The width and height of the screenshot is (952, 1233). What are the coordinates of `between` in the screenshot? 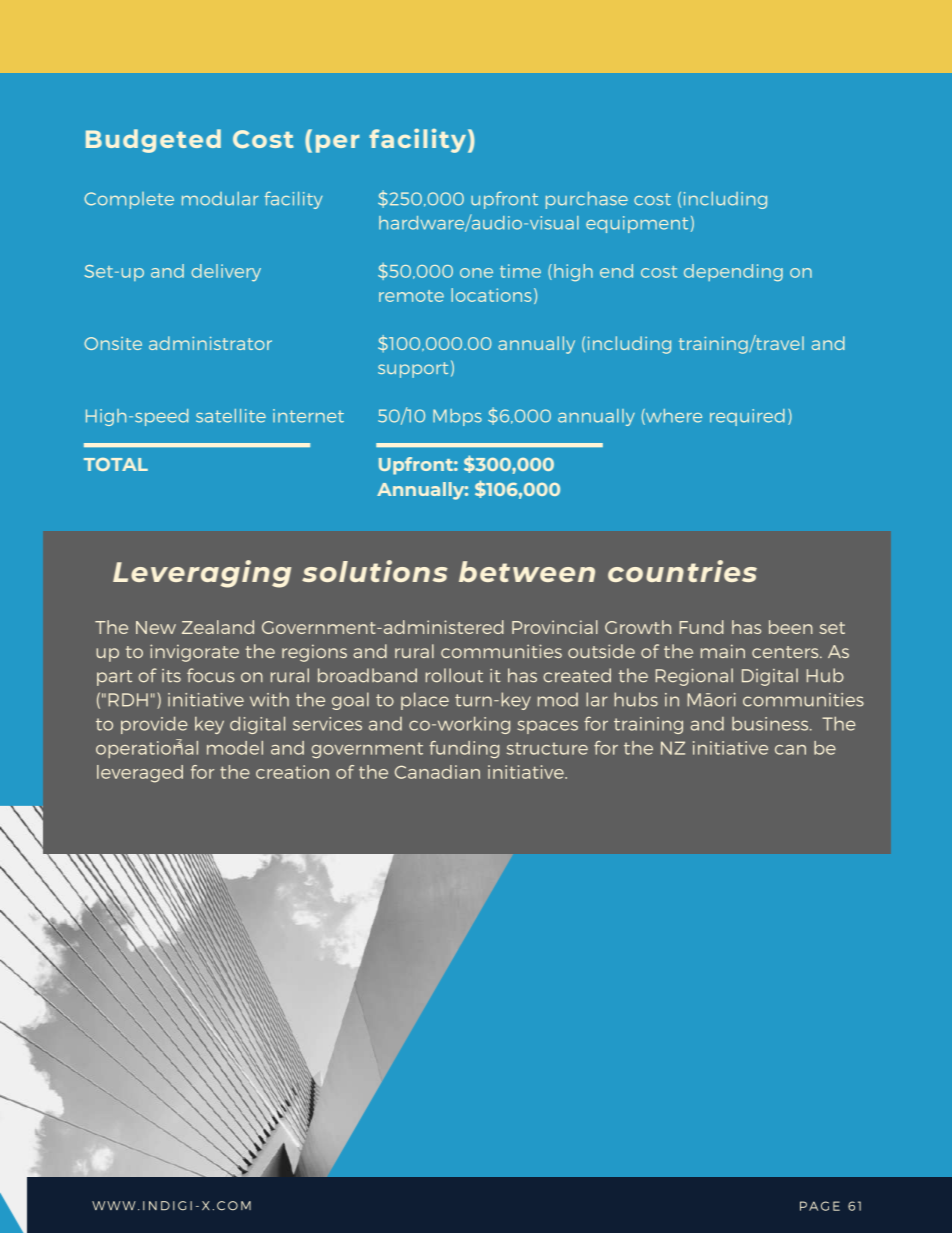 It's located at (527, 571).
